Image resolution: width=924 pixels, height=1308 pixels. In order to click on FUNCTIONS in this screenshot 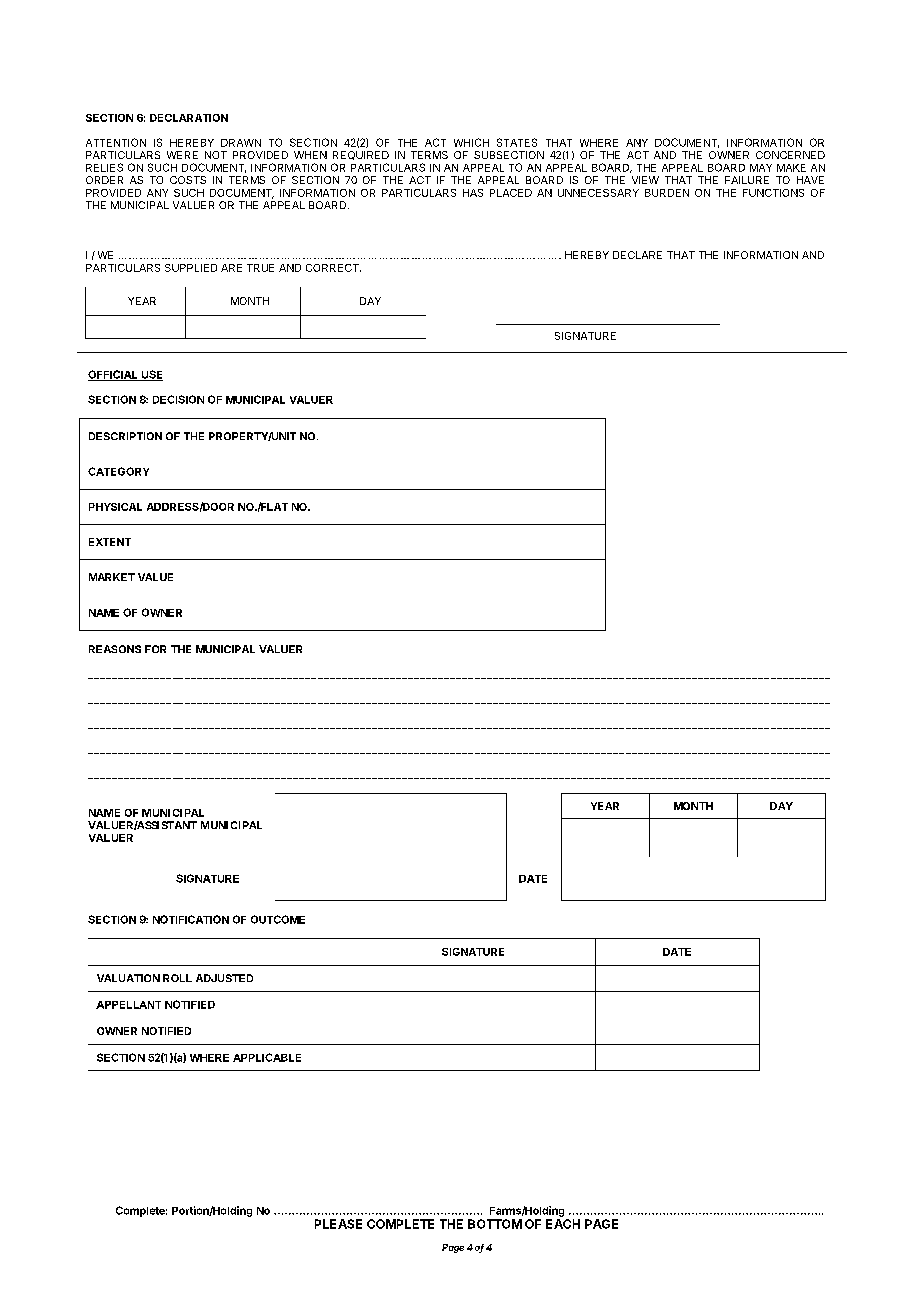, I will do `click(773, 193)`.
